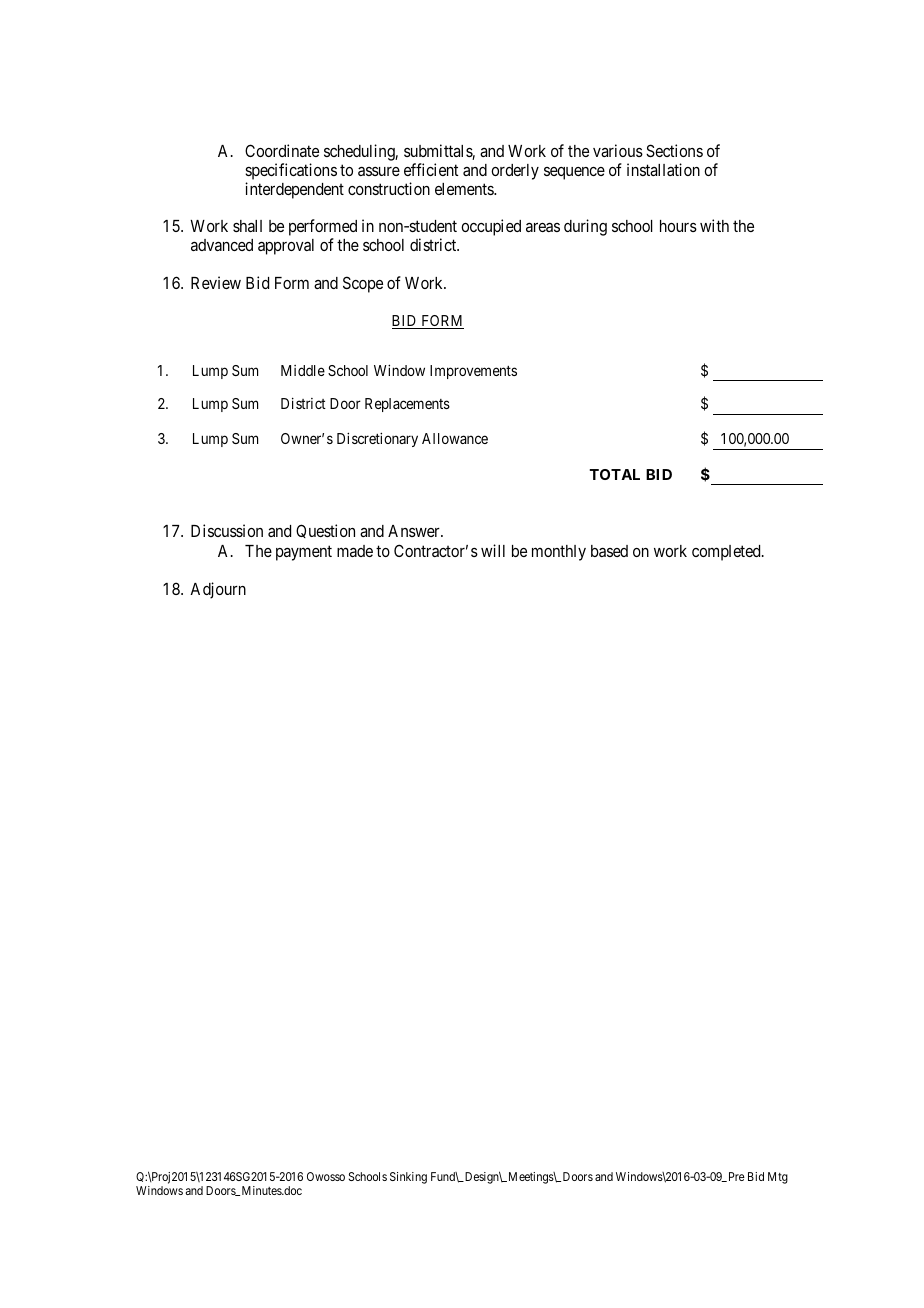  Describe the element at coordinates (304, 553) in the screenshot. I see `payment` at that location.
